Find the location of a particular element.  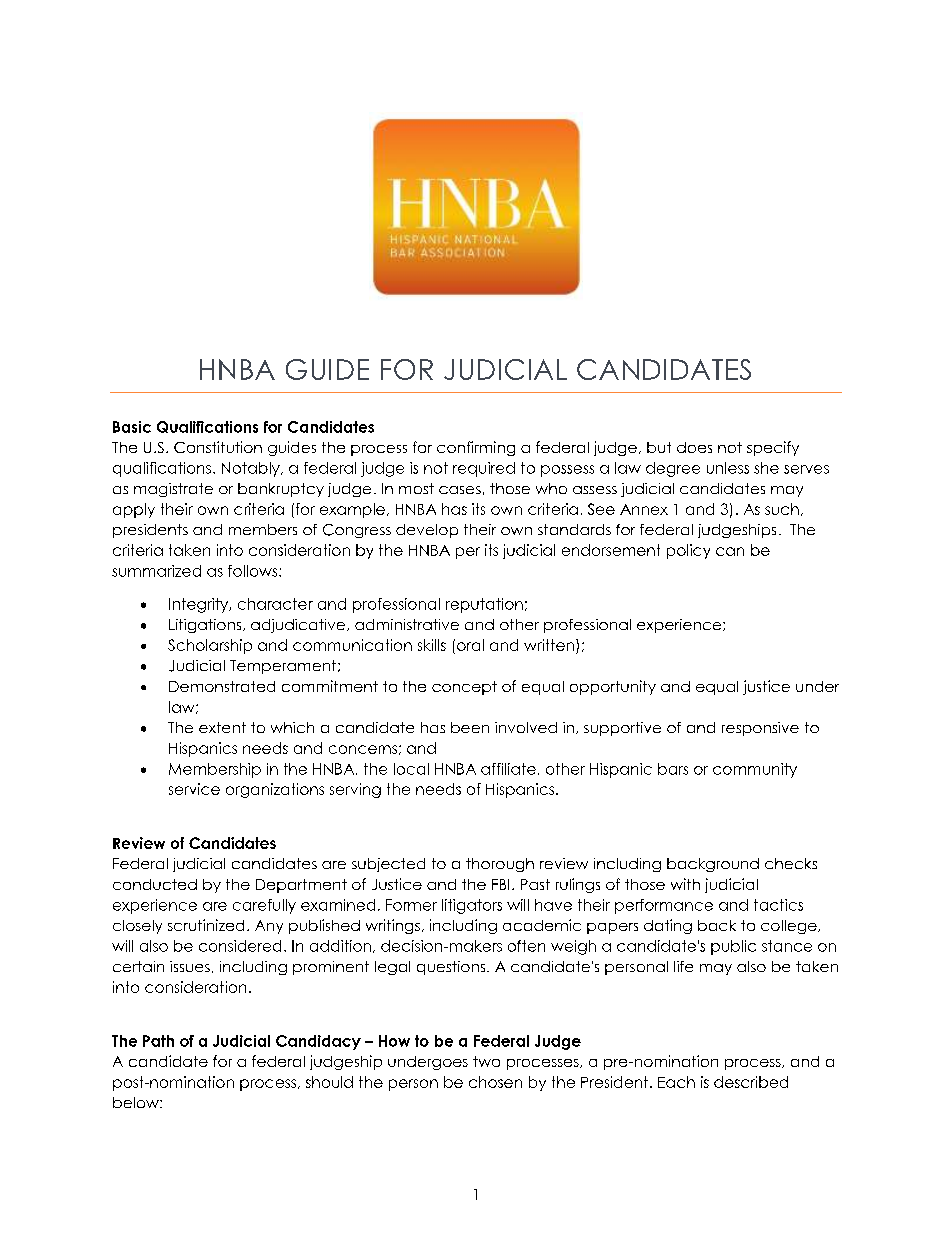

issues is located at coordinates (190, 966).
